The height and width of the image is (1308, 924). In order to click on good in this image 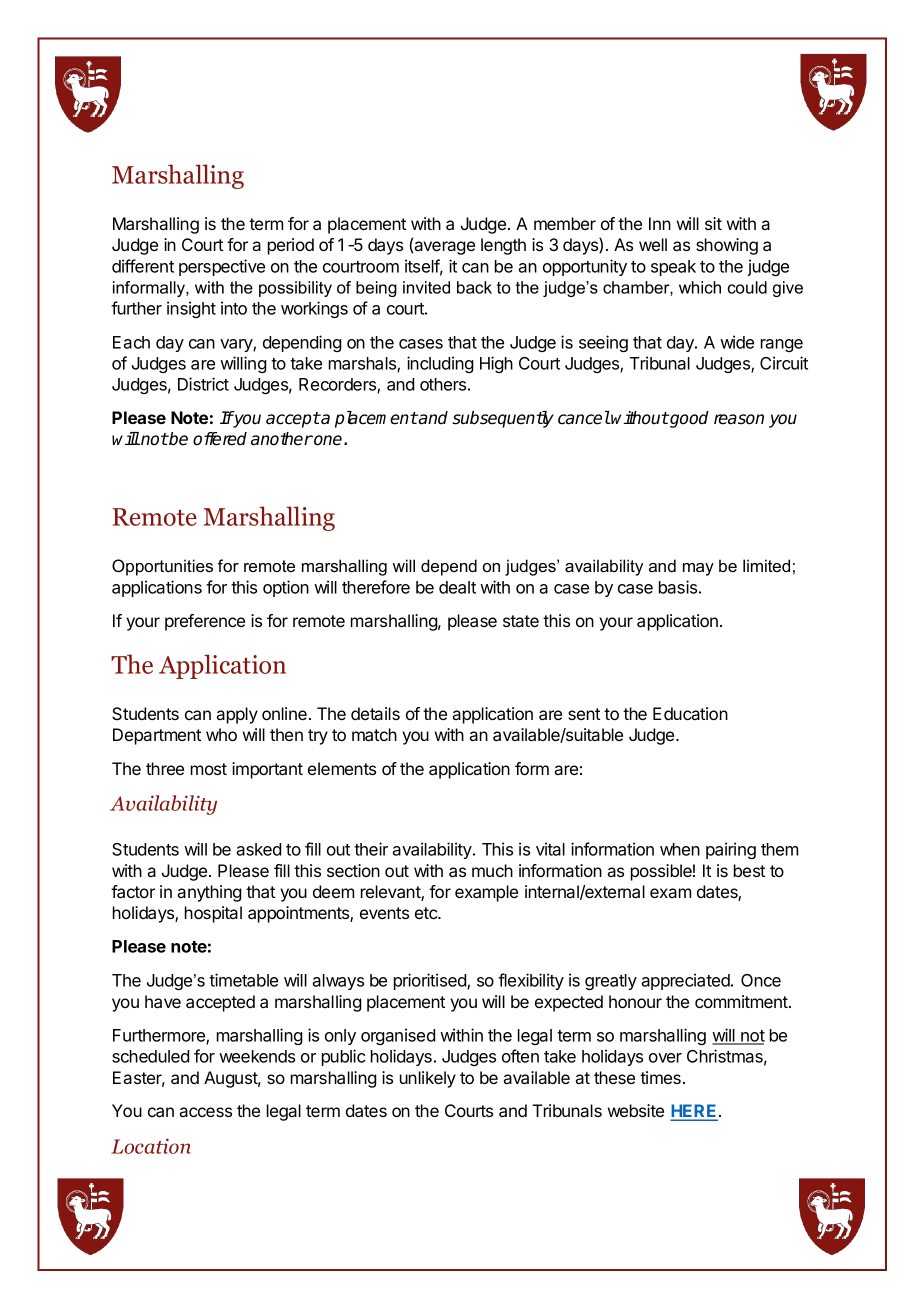, I will do `click(688, 419)`.
